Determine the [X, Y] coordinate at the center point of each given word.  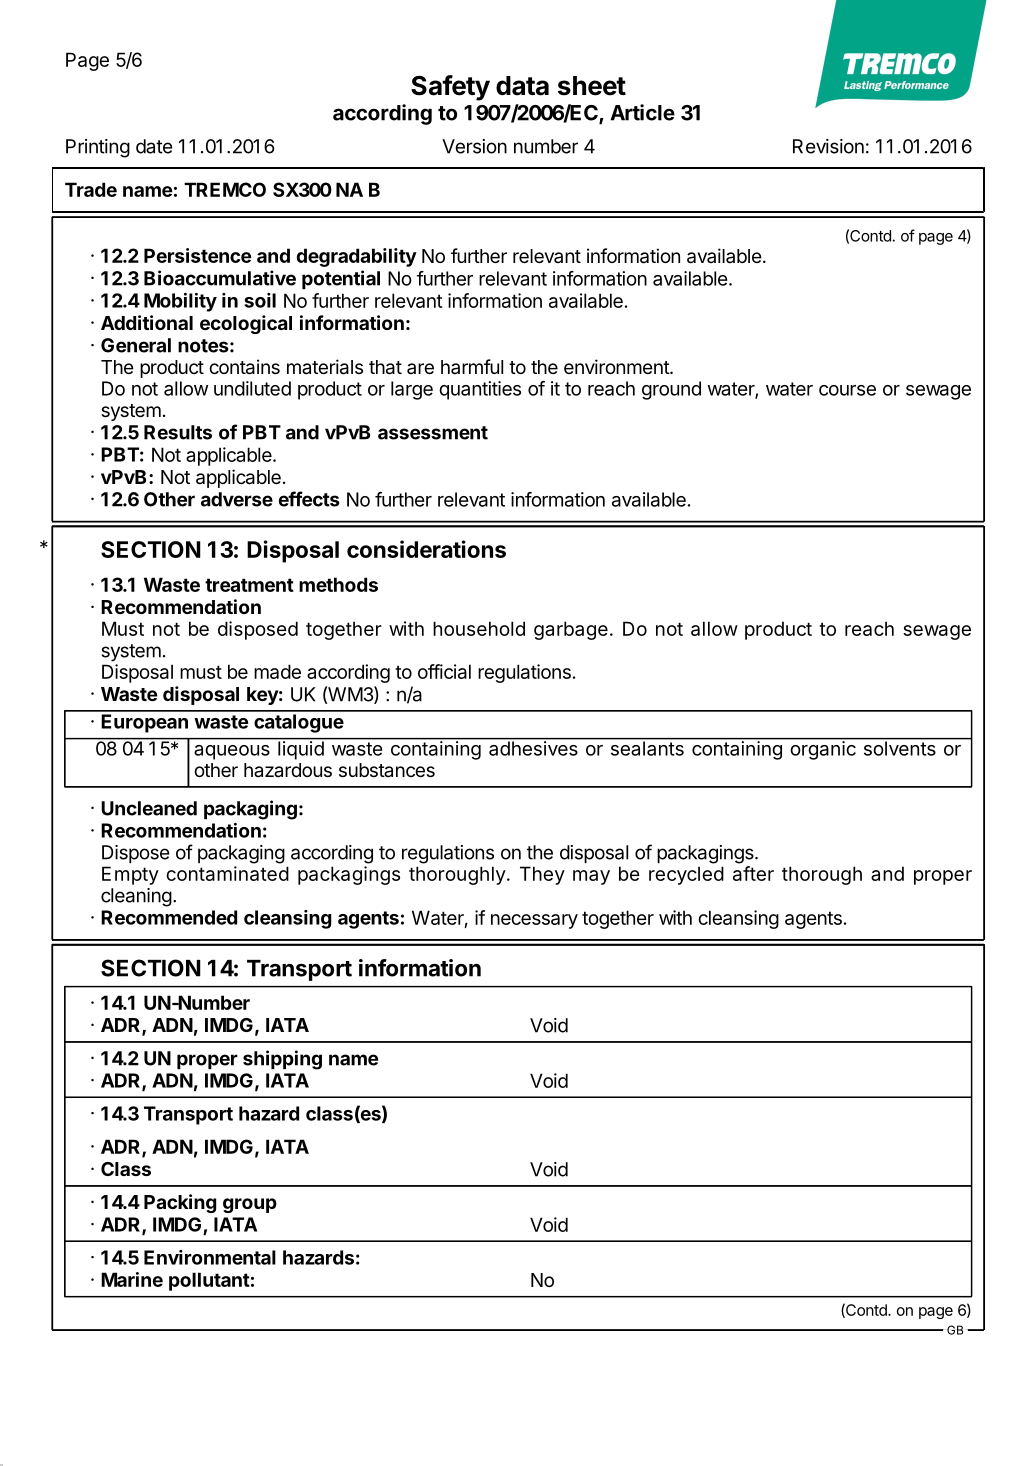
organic [823, 749]
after [753, 873]
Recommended [169, 917]
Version [474, 146]
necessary [534, 921]
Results [178, 432]
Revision [828, 146]
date [154, 146]
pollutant [209, 1281]
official [444, 671]
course [847, 390]
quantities [480, 390]
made [277, 671]
